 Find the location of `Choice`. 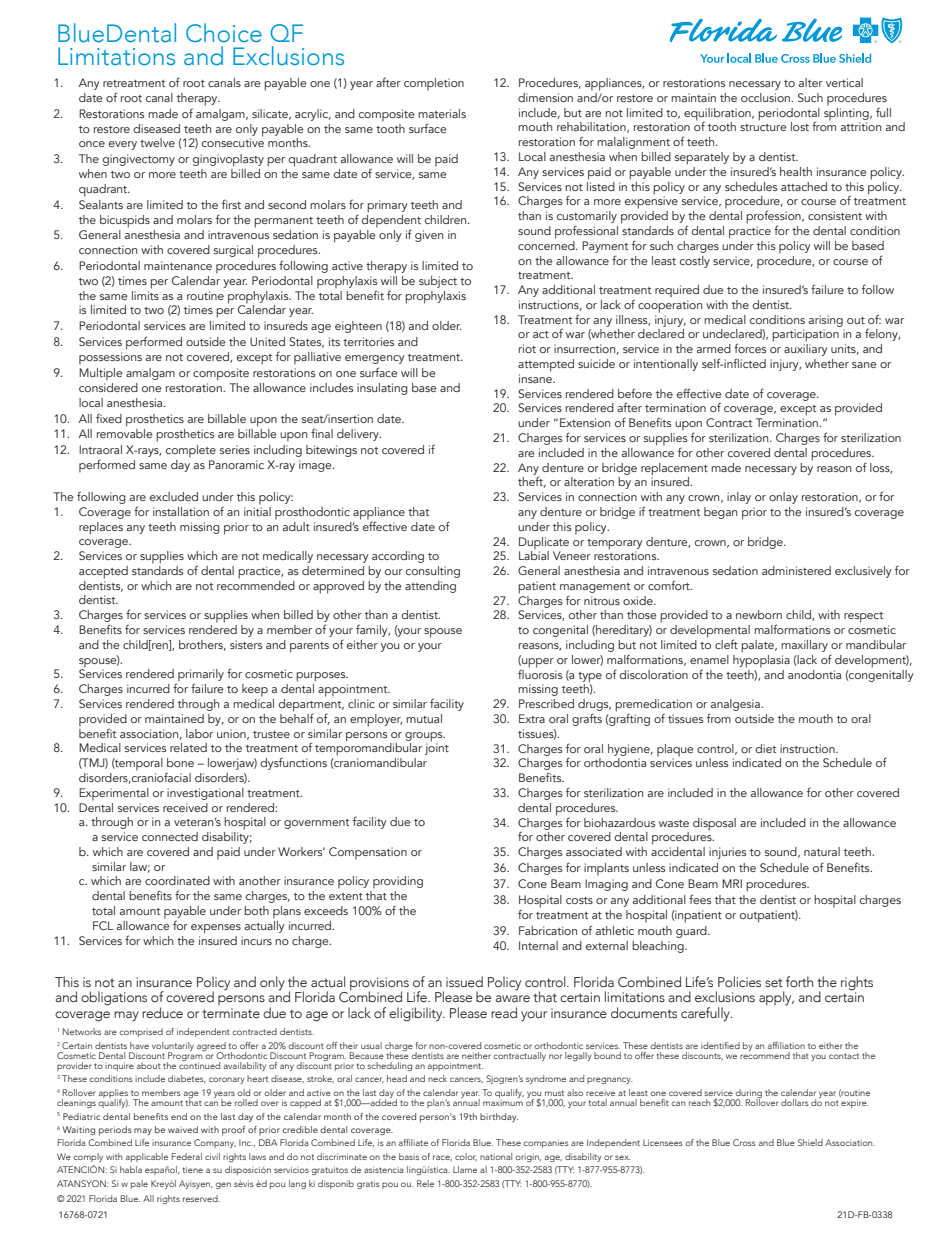

Choice is located at coordinates (224, 33).
